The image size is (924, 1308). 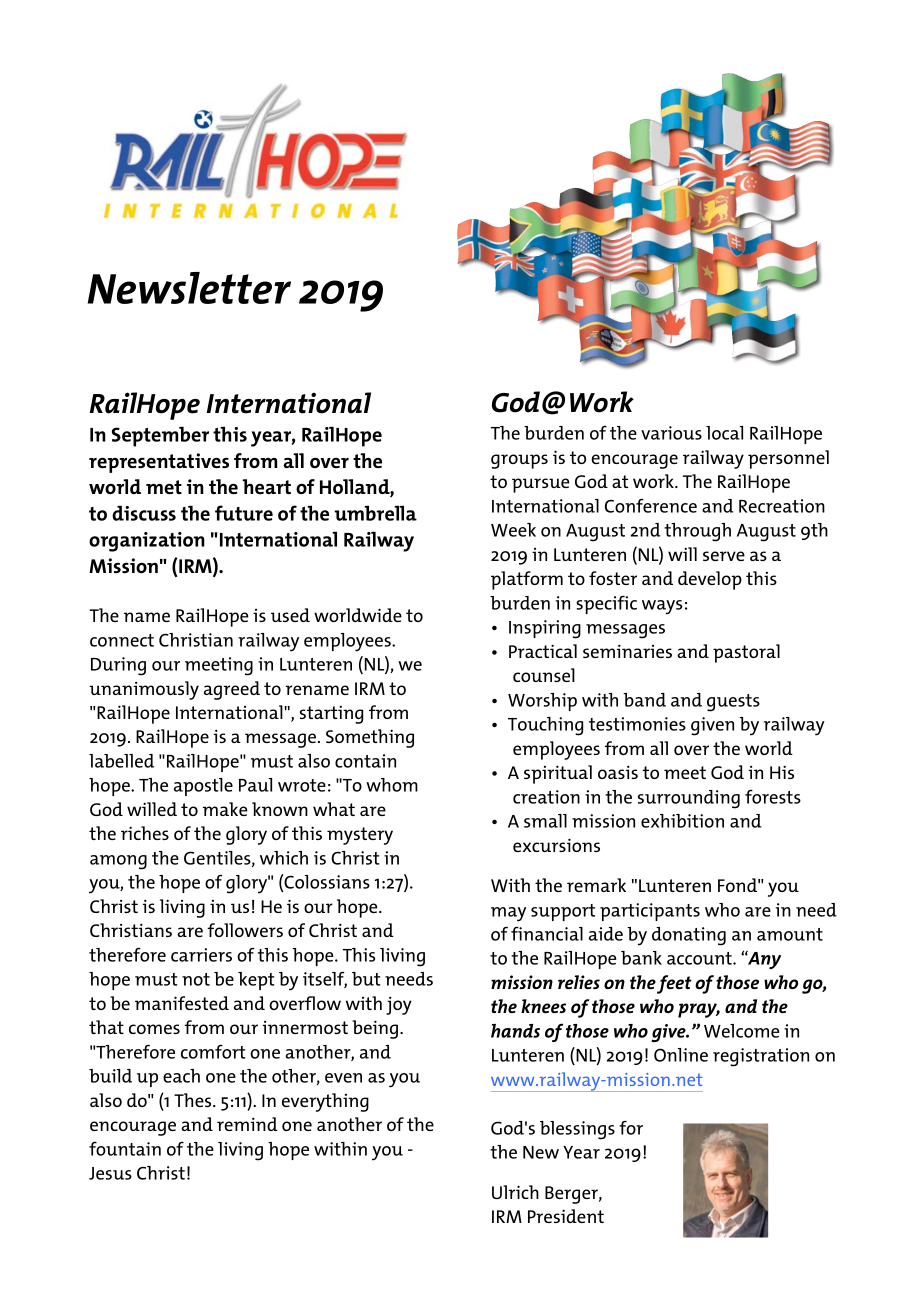 What do you see at coordinates (746, 653) in the page?
I see `pastoral` at bounding box center [746, 653].
